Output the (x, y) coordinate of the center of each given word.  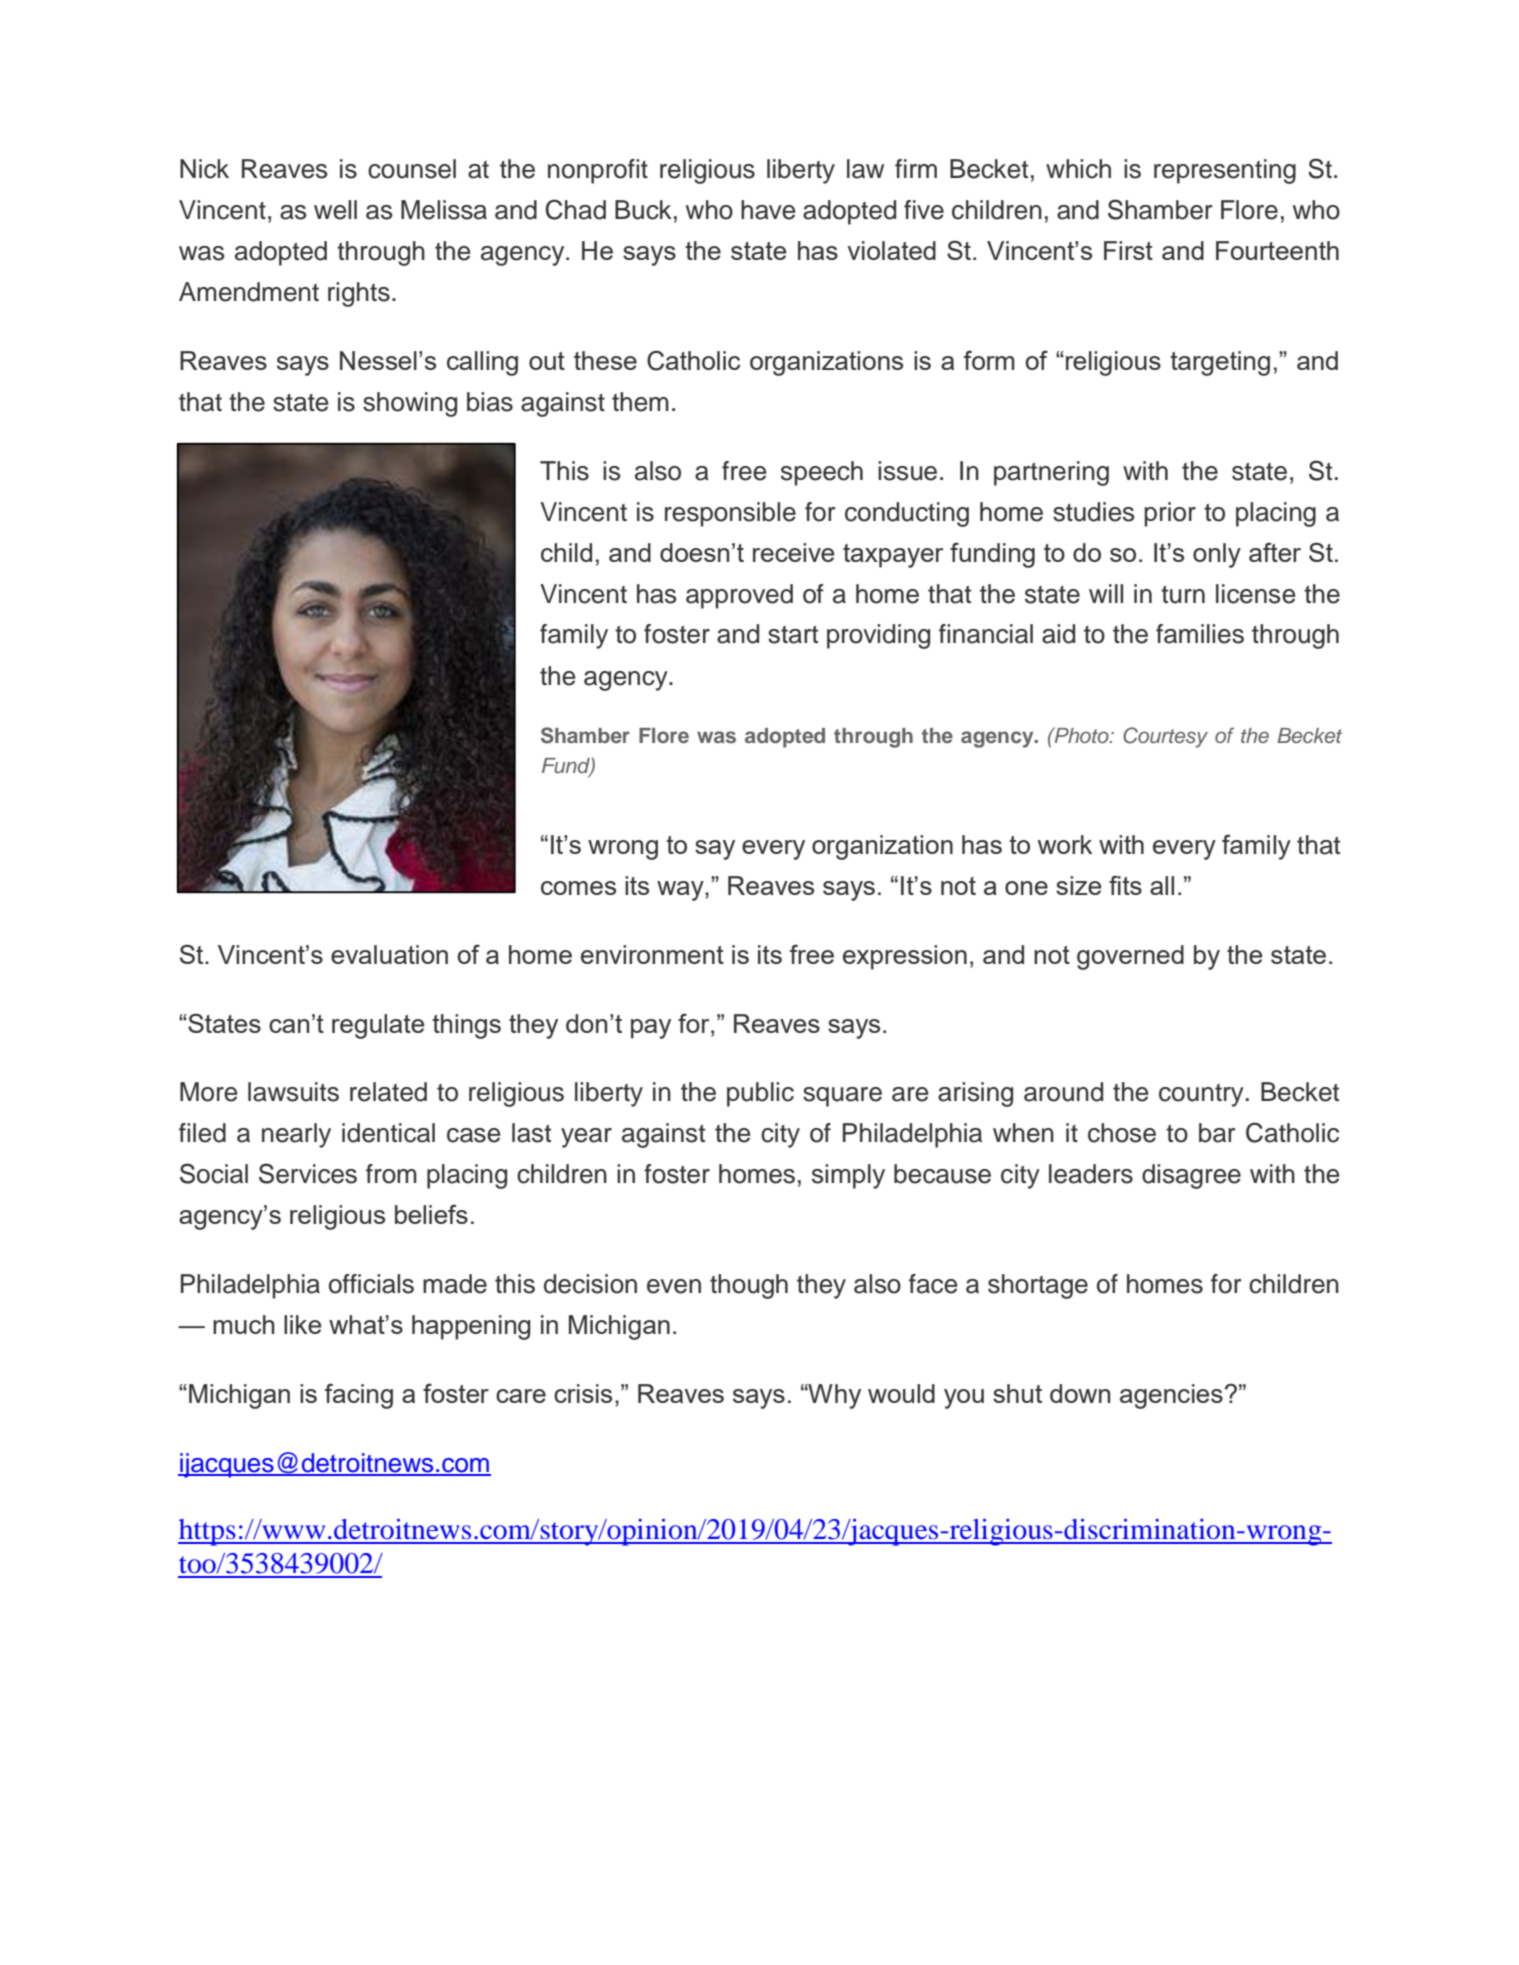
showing (410, 404)
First (1128, 250)
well (335, 210)
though (749, 1286)
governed (1130, 957)
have (768, 210)
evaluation (389, 954)
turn (1183, 595)
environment (652, 954)
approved (739, 596)
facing (359, 1396)
